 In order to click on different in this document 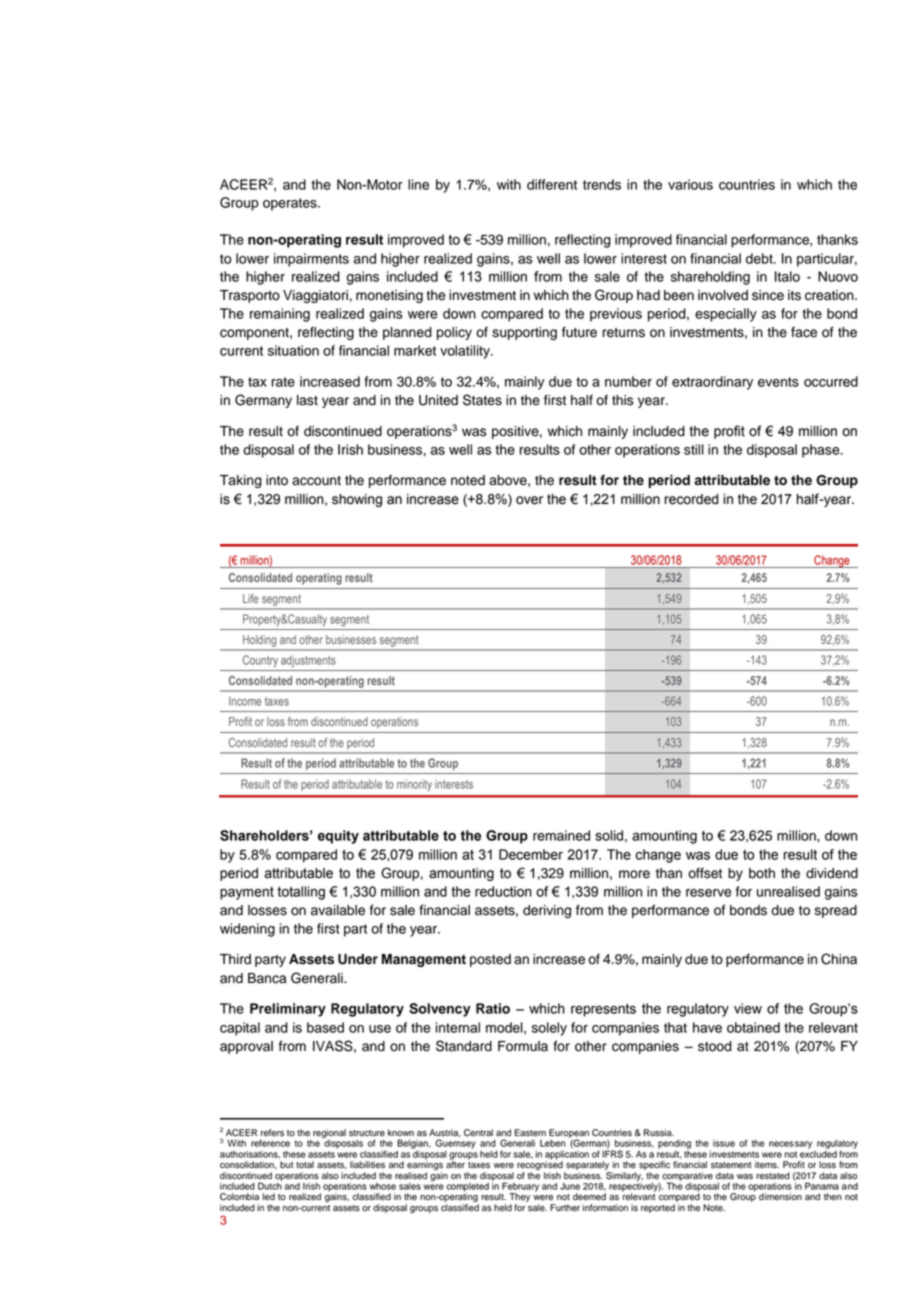, I will do `click(552, 184)`.
